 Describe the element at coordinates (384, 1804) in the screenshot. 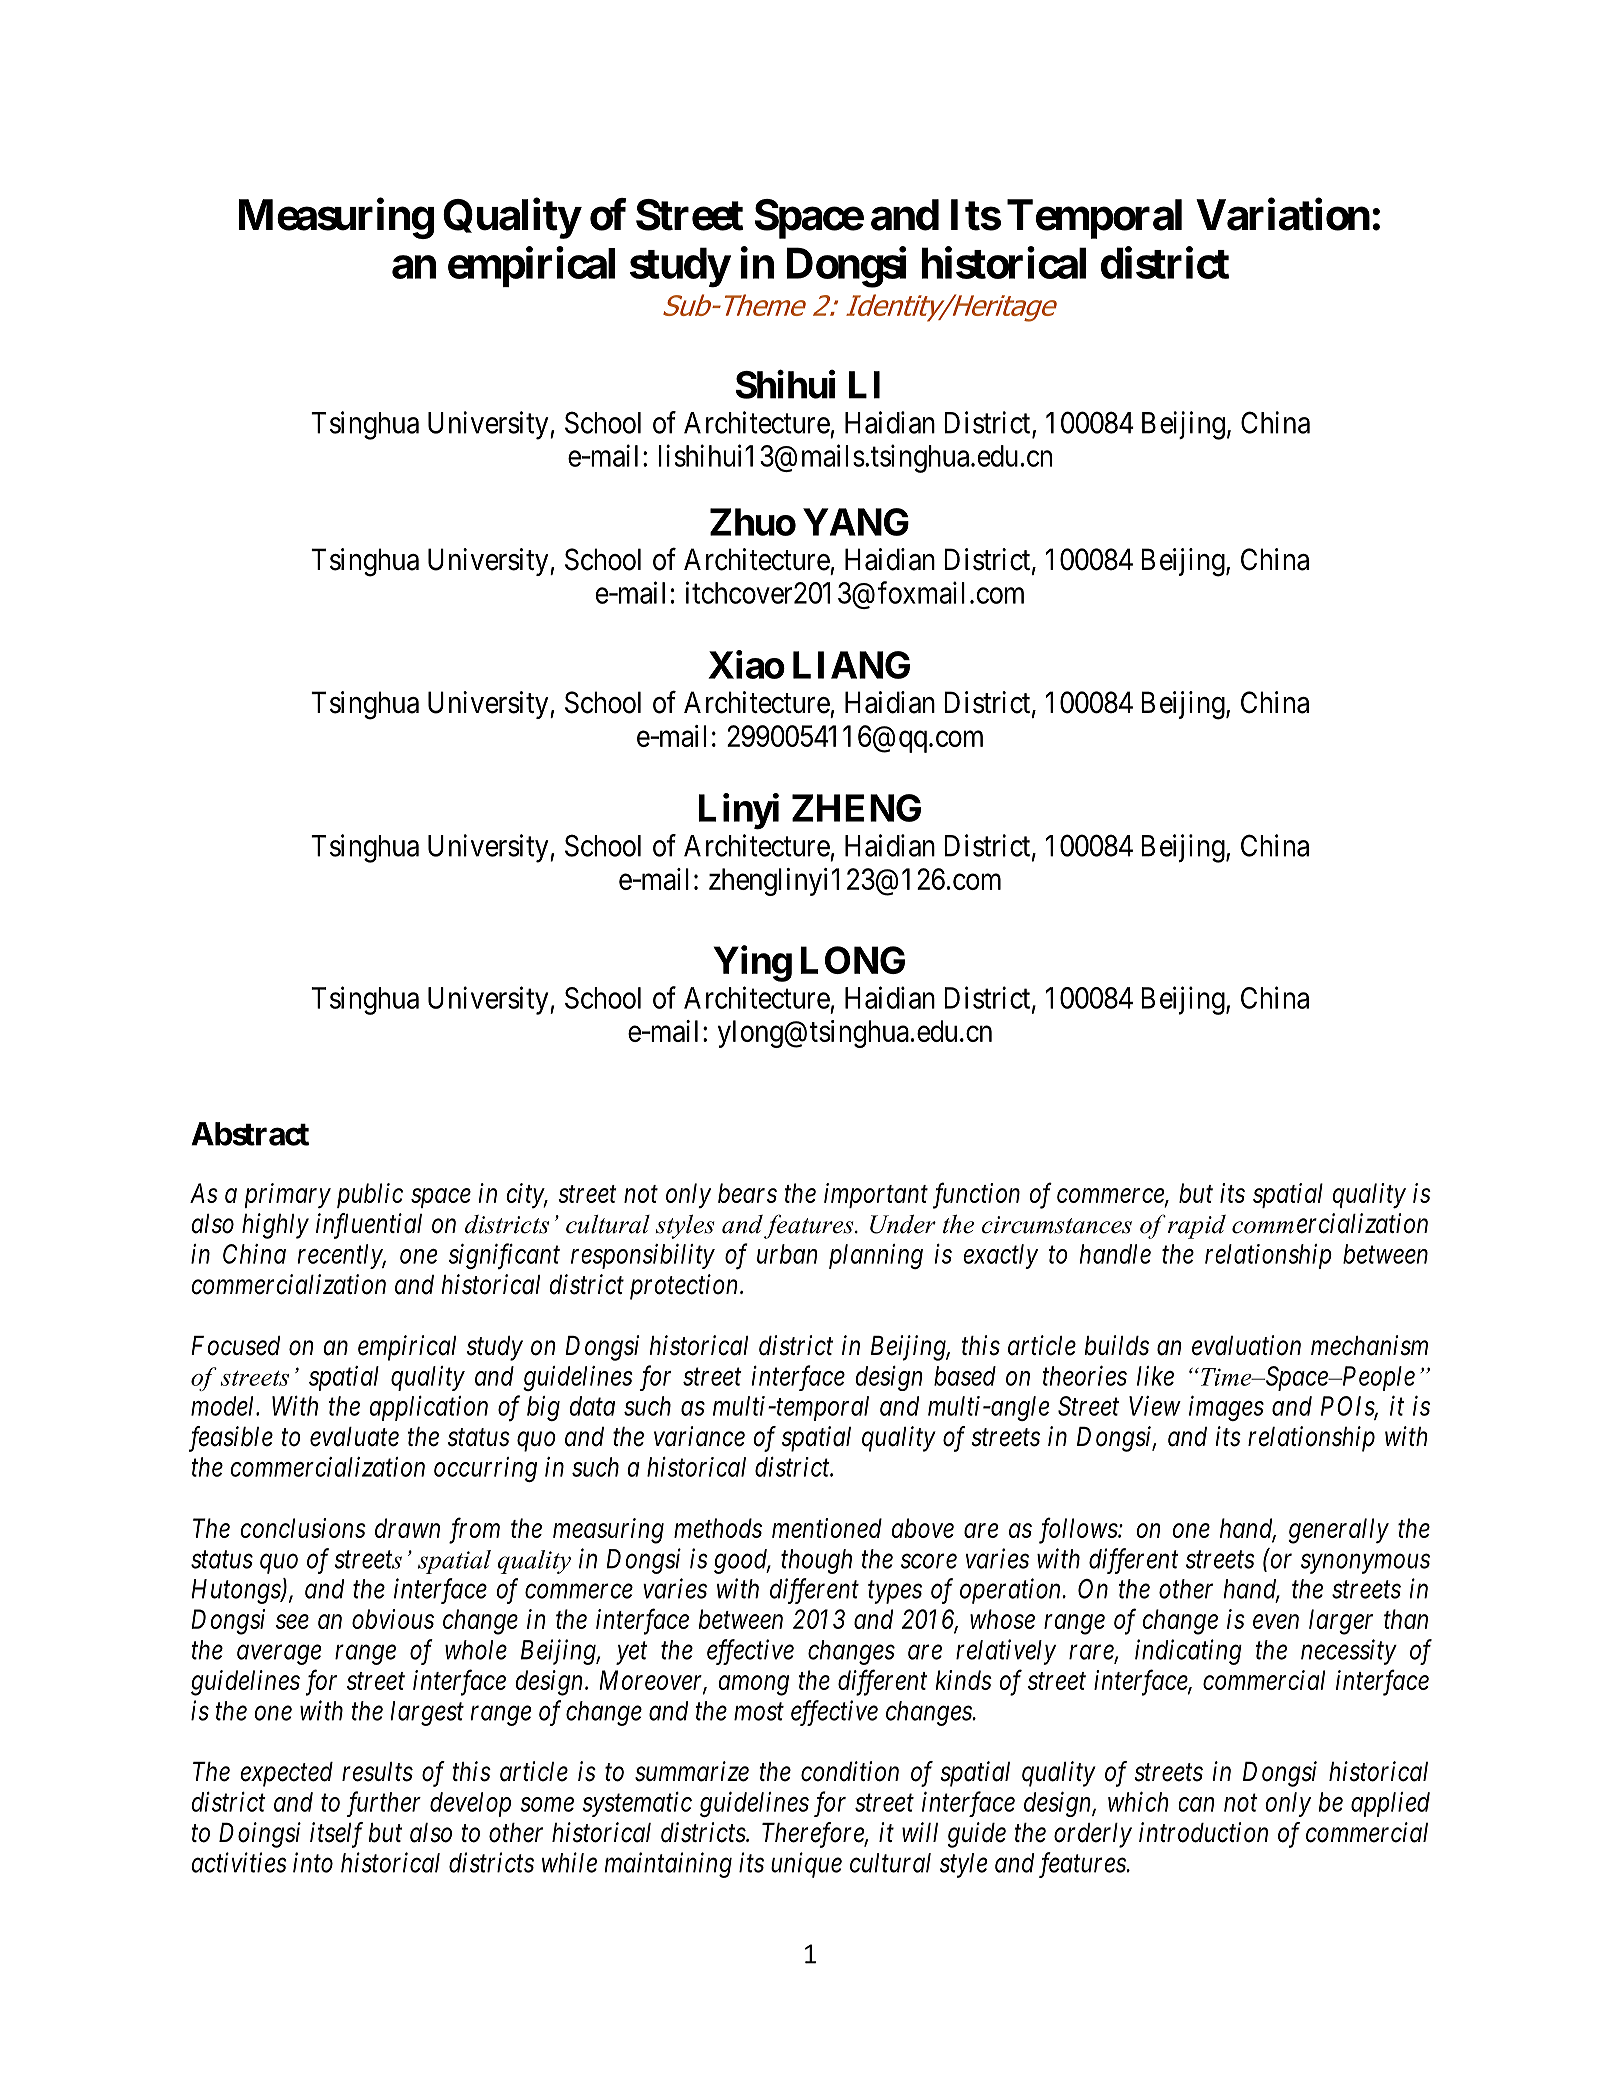

I see `further` at that location.
